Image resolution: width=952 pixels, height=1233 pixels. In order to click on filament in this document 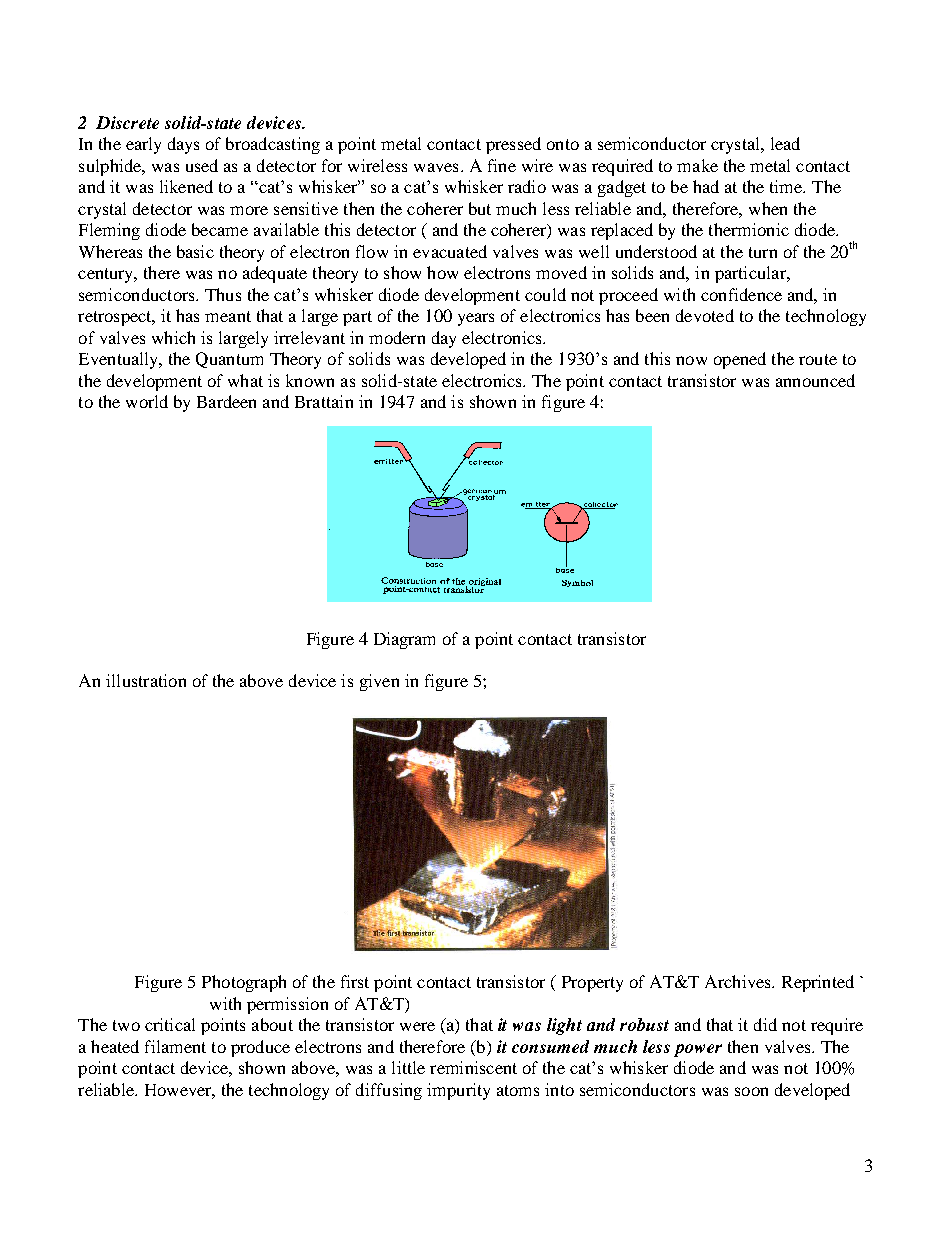, I will do `click(175, 1046)`.
